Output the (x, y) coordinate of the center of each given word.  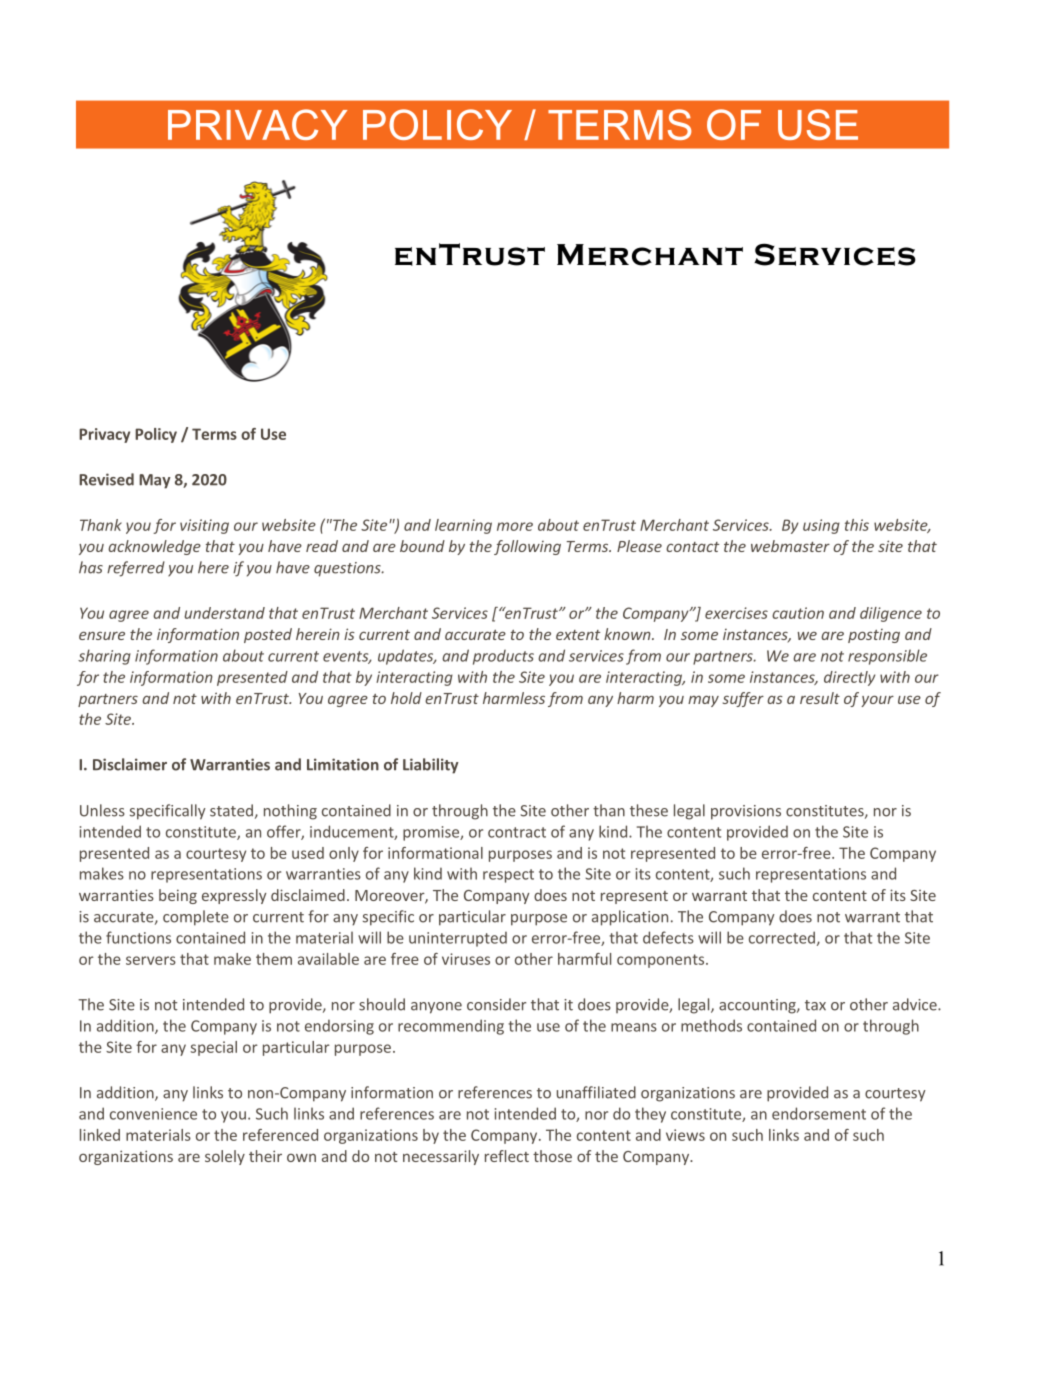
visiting (204, 526)
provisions (746, 812)
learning (463, 526)
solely (225, 1157)
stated (231, 810)
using (821, 526)
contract (517, 832)
